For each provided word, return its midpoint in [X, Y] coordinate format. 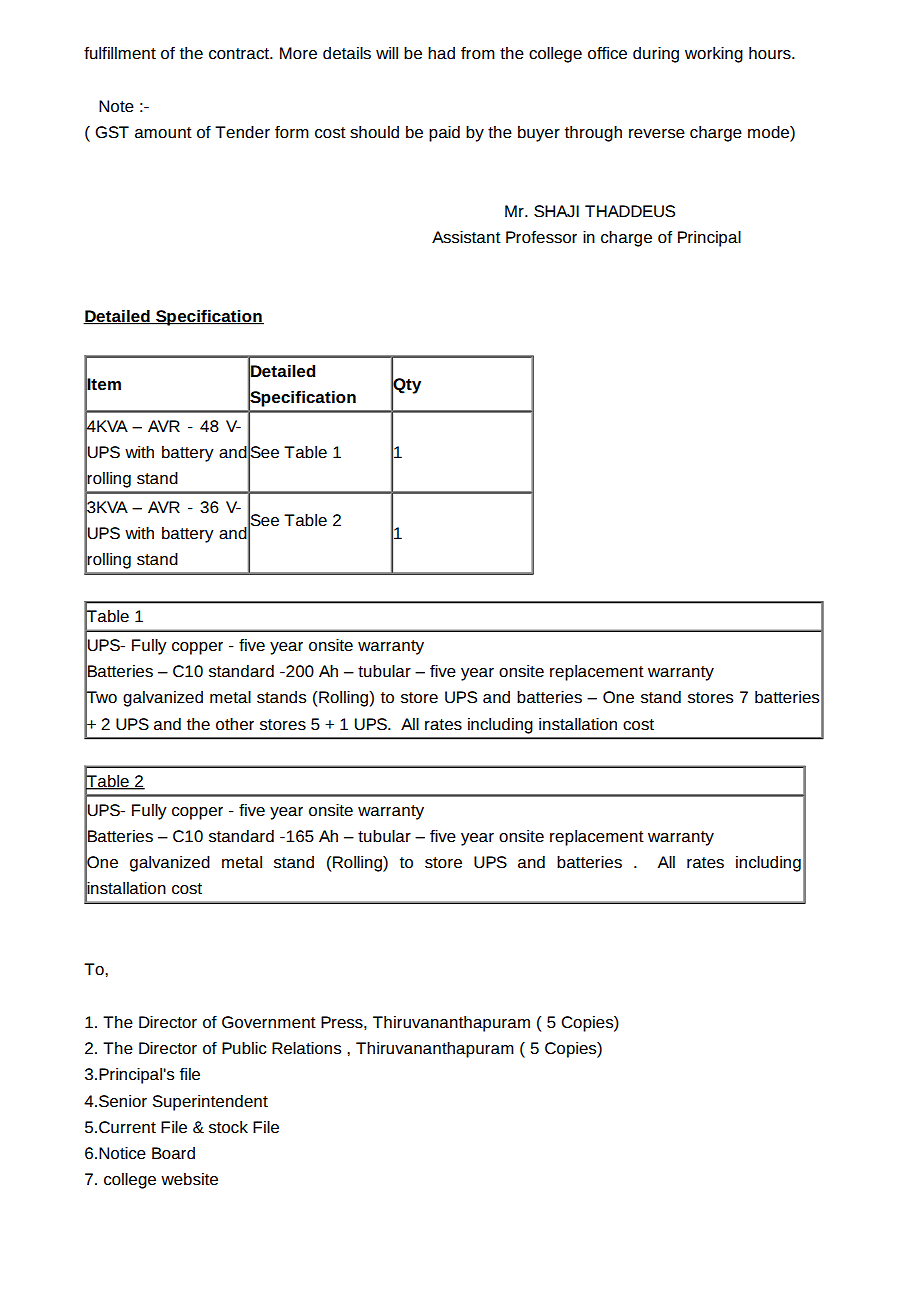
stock [228, 1127]
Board [173, 1153]
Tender [242, 132]
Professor [541, 237]
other [235, 724]
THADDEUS [630, 211]
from [478, 53]
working [714, 55]
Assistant [466, 237]
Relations [306, 1048]
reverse [657, 133]
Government [269, 1022]
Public [244, 1048]
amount [163, 132]
